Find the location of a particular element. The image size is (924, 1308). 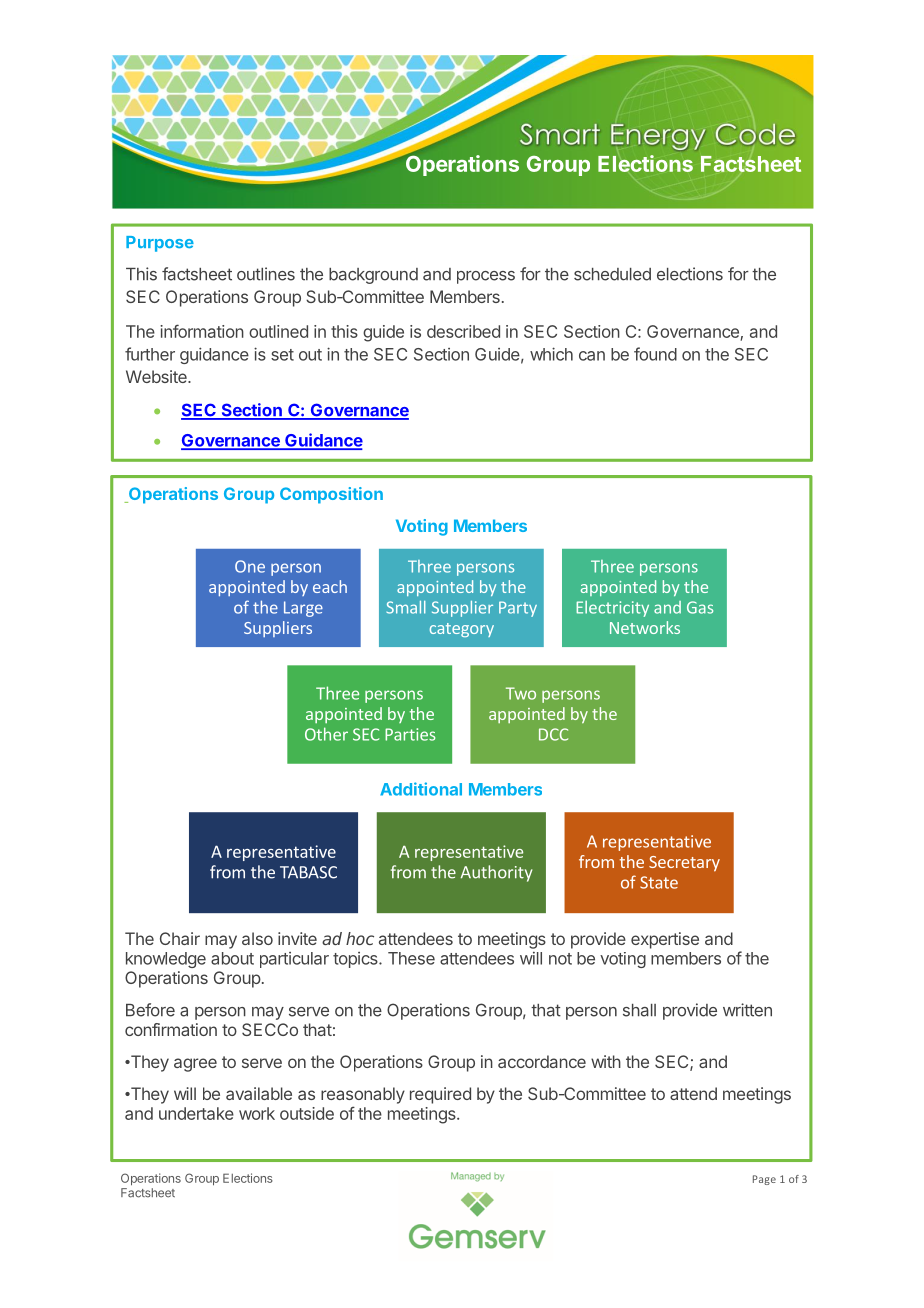

One is located at coordinates (250, 566).
